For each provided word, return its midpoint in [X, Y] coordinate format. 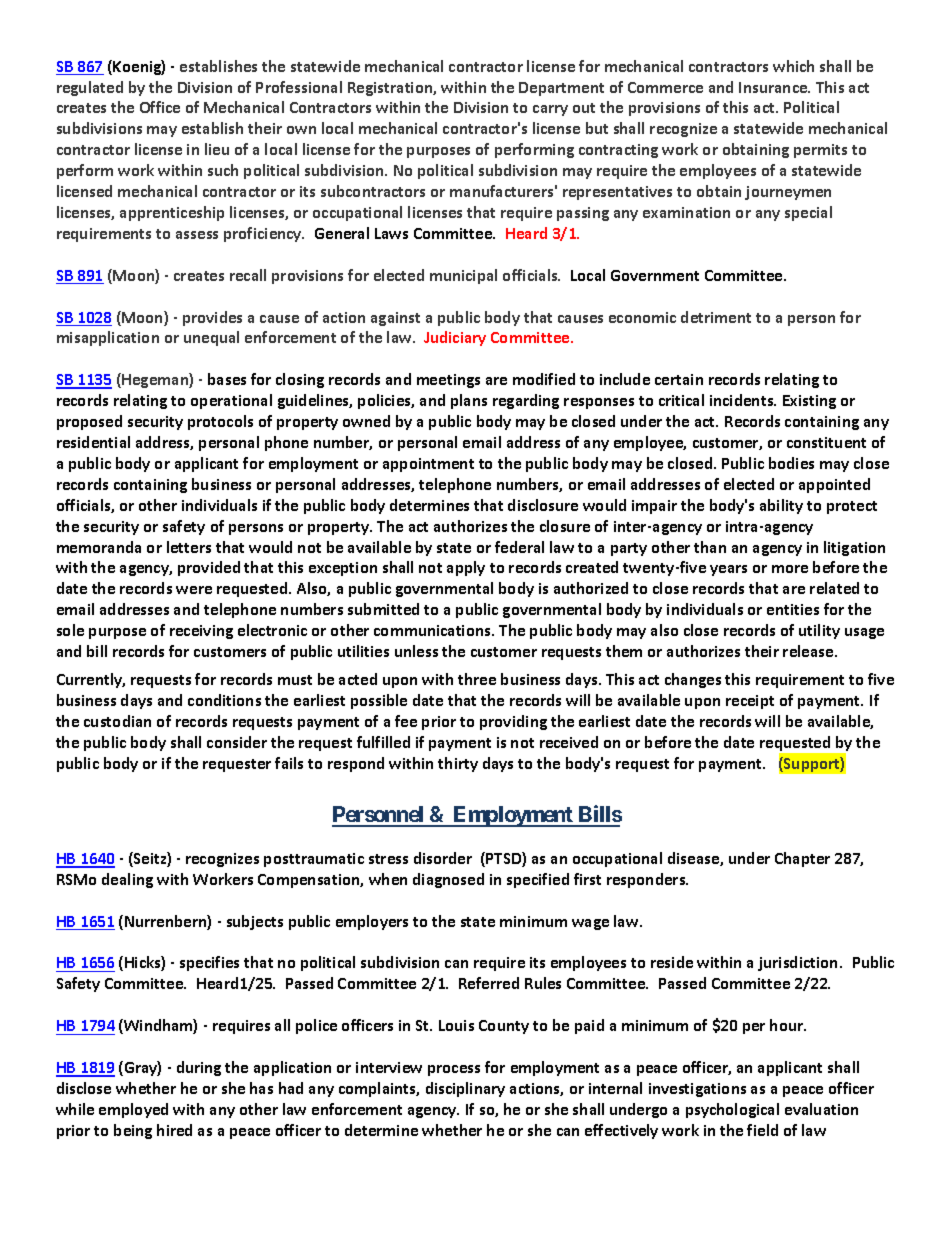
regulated [90, 88]
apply [466, 568]
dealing [127, 880]
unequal [211, 338]
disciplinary [465, 1089]
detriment [716, 317]
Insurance [774, 87]
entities [793, 609]
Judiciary [455, 338]
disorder [443, 858]
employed [133, 1110]
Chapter [802, 859]
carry [550, 110]
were [194, 590]
